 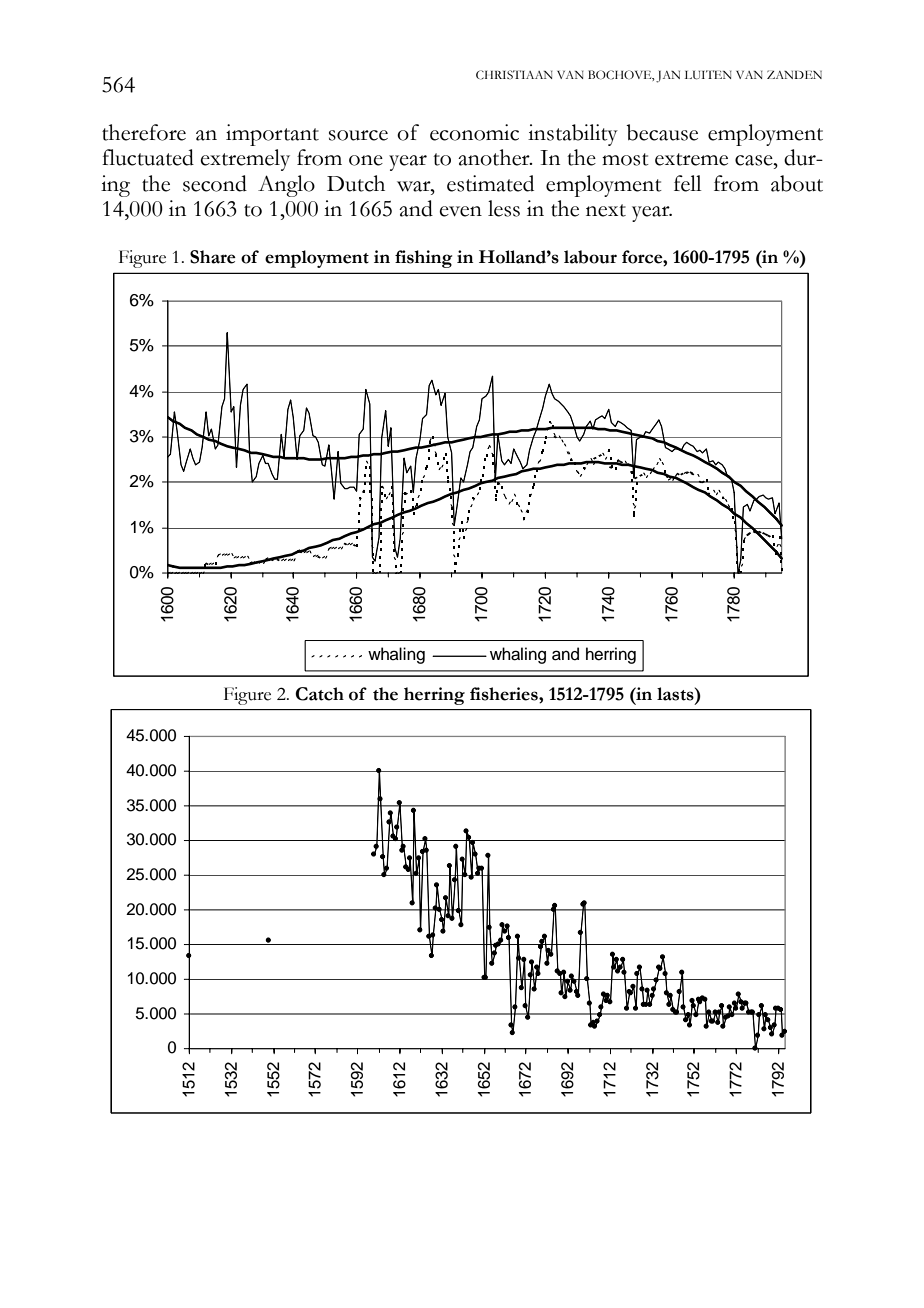 What do you see at coordinates (590, 257) in the screenshot?
I see `labour` at bounding box center [590, 257].
